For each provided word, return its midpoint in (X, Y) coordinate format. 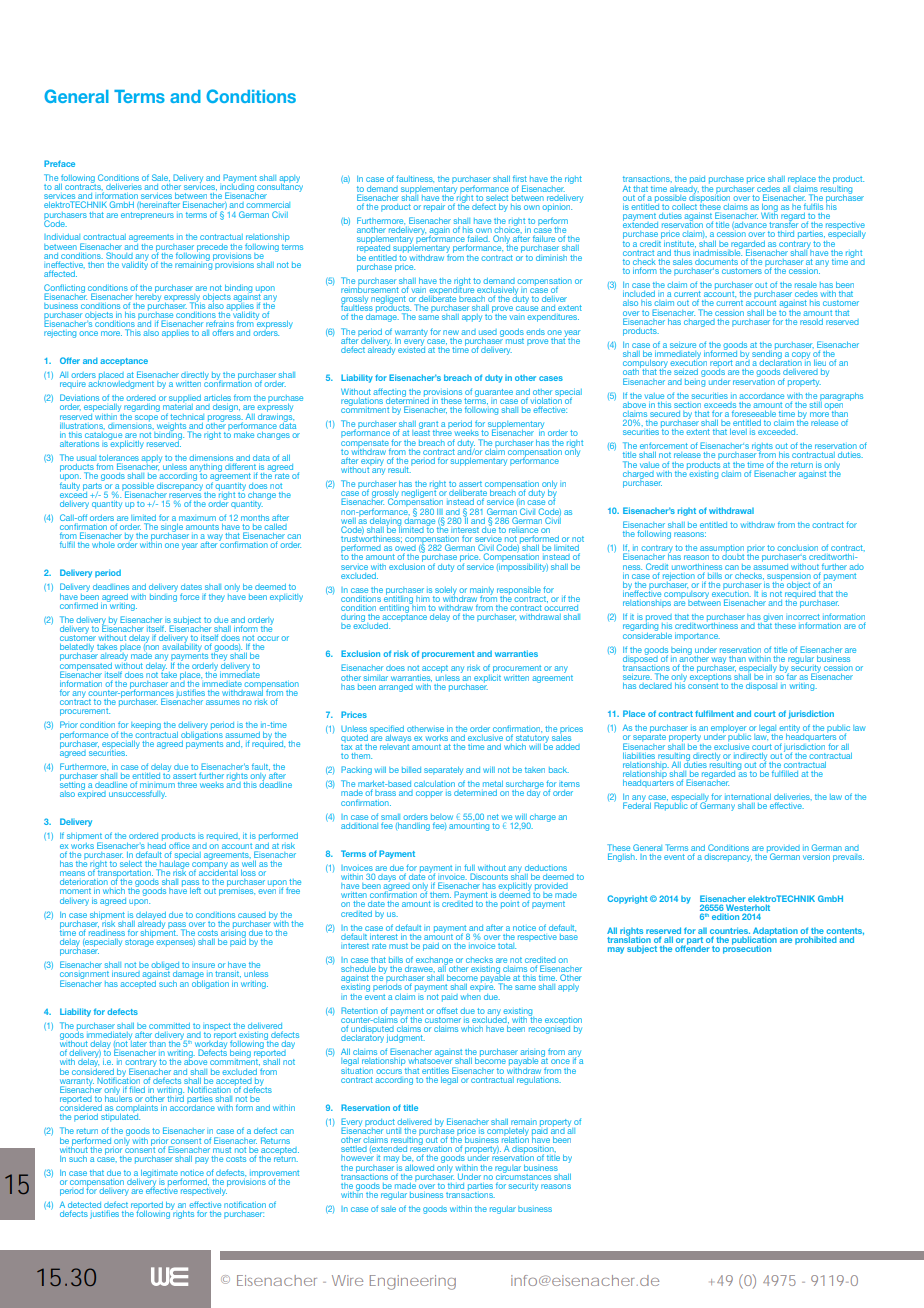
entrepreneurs (147, 216)
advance (749, 225)
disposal (761, 687)
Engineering (413, 1282)
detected (84, 1206)
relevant (394, 745)
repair (434, 208)
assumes (223, 702)
